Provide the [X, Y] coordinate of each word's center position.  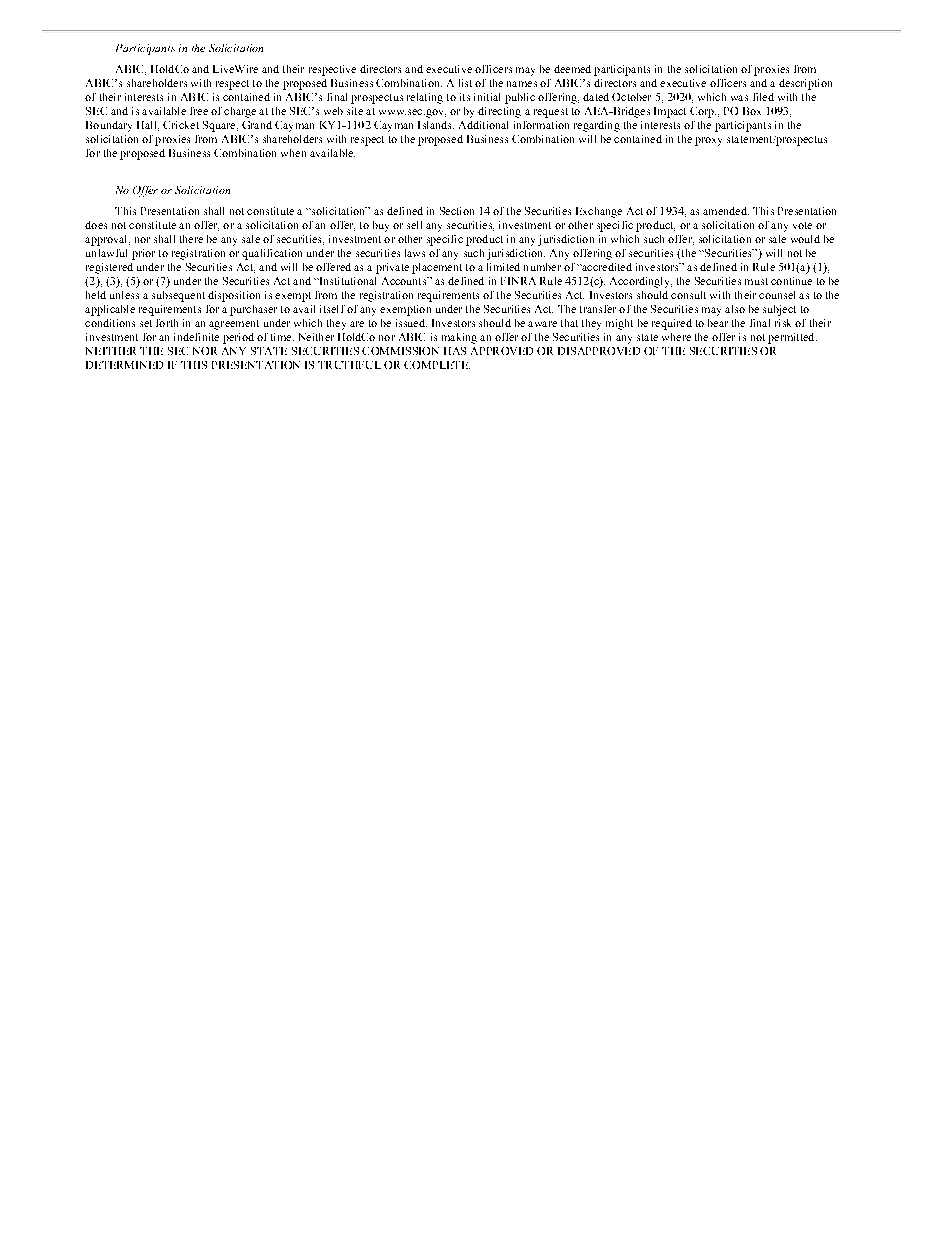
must [756, 281]
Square [220, 126]
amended [726, 211]
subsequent [178, 296]
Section [457, 211]
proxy [708, 141]
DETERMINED [124, 365]
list [465, 83]
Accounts [405, 281]
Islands [436, 125]
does [96, 225]
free [199, 111]
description [805, 84]
